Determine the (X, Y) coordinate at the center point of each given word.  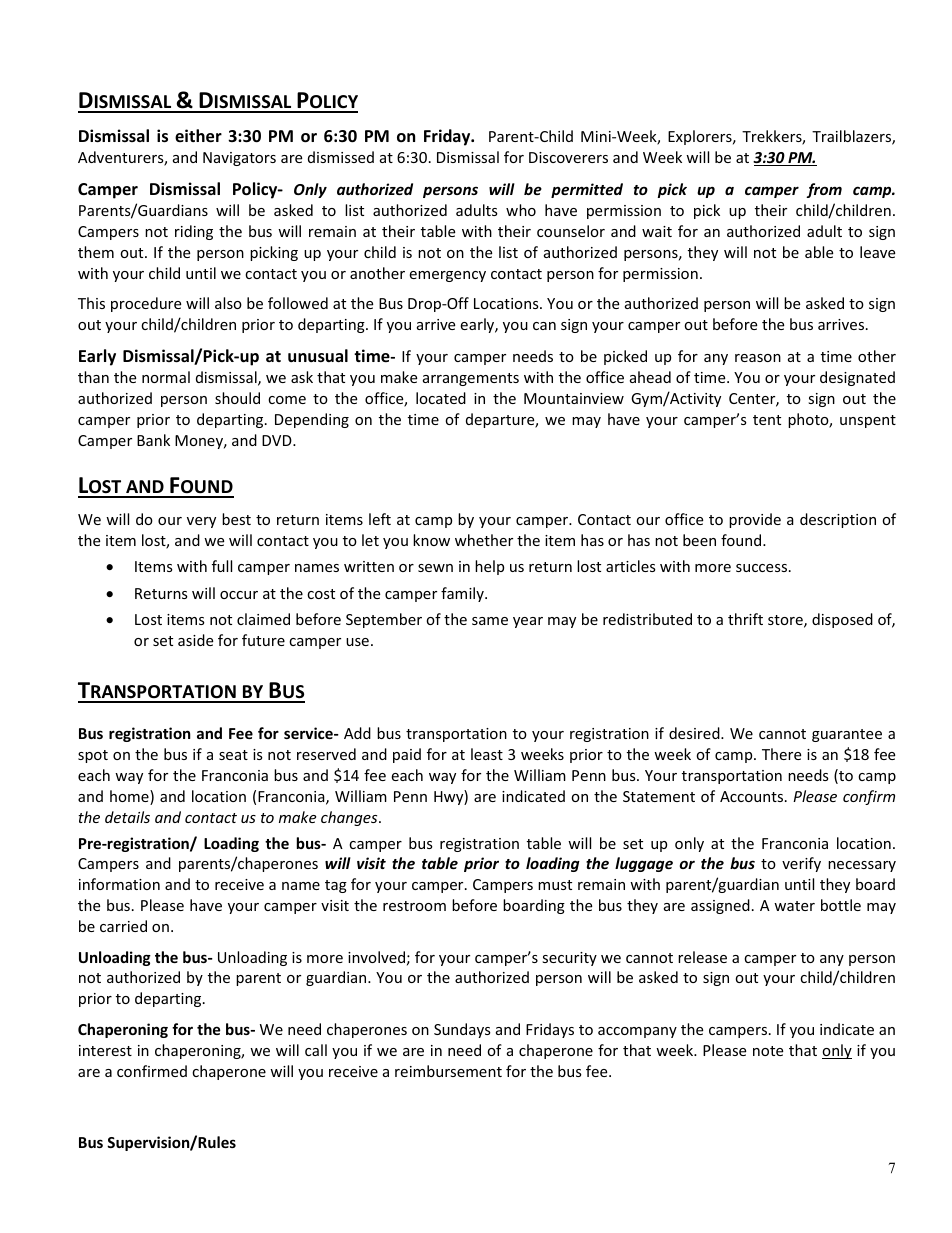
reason (758, 358)
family (463, 594)
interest (105, 1050)
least (487, 754)
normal (166, 377)
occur (239, 595)
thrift (745, 619)
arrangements (471, 379)
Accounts (751, 796)
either (198, 136)
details (127, 817)
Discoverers (568, 157)
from (824, 190)
